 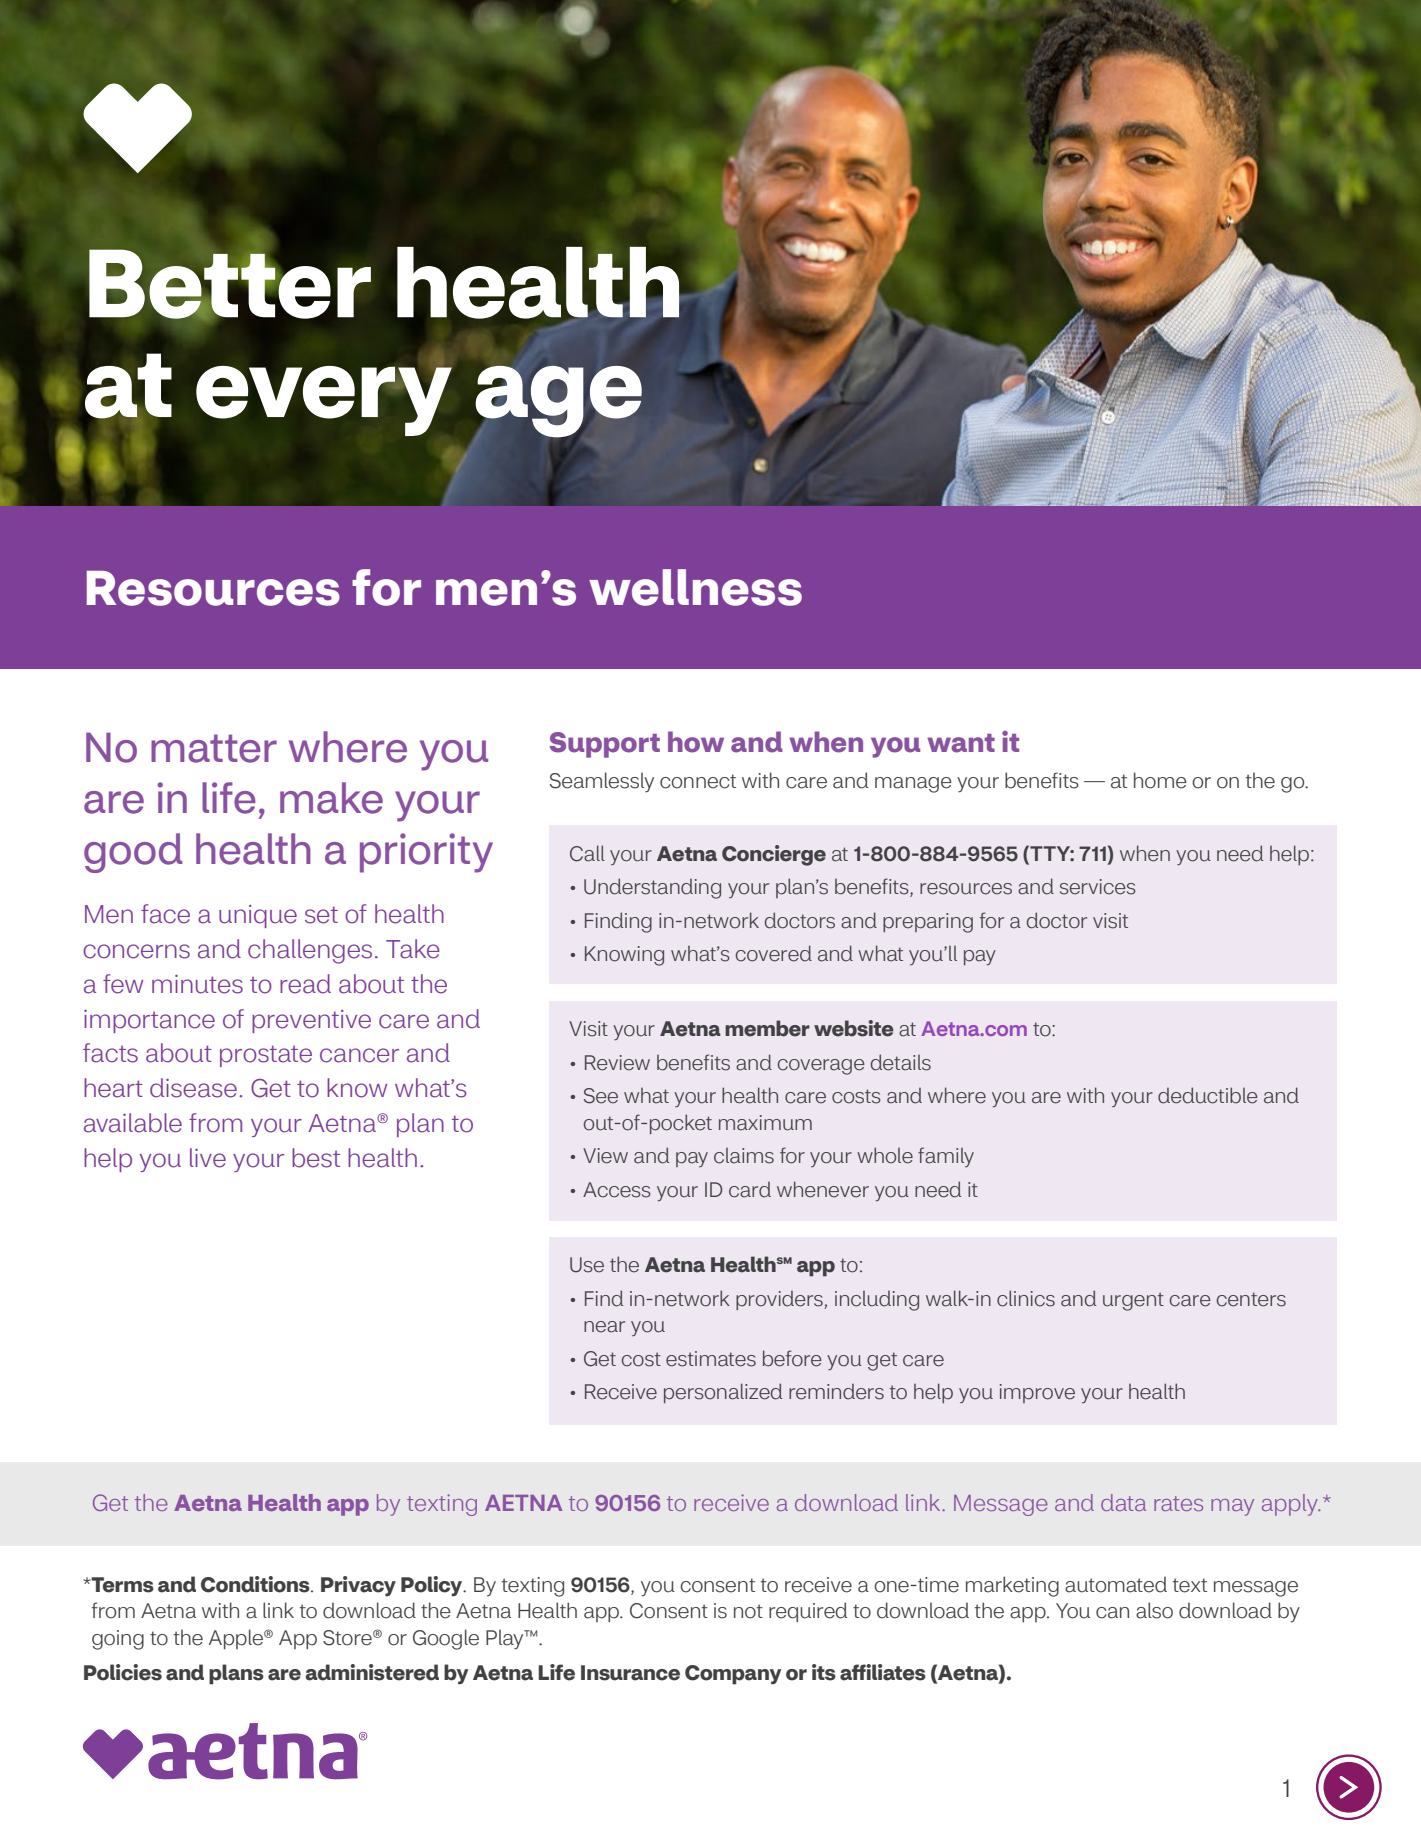 What do you see at coordinates (695, 587) in the screenshot?
I see `wellness` at bounding box center [695, 587].
